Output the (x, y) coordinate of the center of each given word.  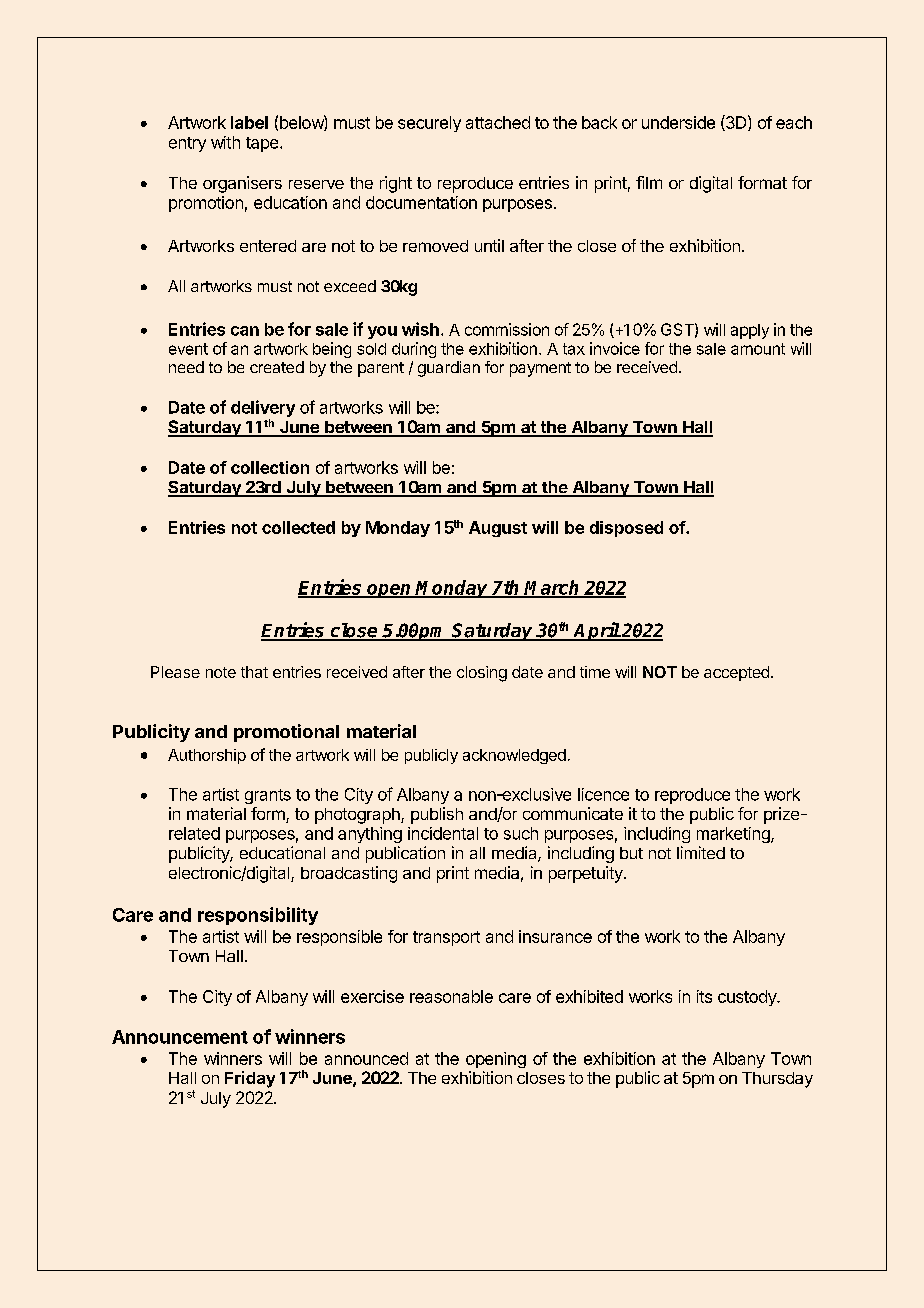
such (521, 833)
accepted (736, 673)
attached (498, 122)
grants (268, 796)
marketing (734, 835)
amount (758, 349)
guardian (449, 369)
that (254, 672)
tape (263, 144)
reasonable (451, 996)
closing (482, 674)
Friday (250, 1079)
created (277, 367)
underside (678, 122)
